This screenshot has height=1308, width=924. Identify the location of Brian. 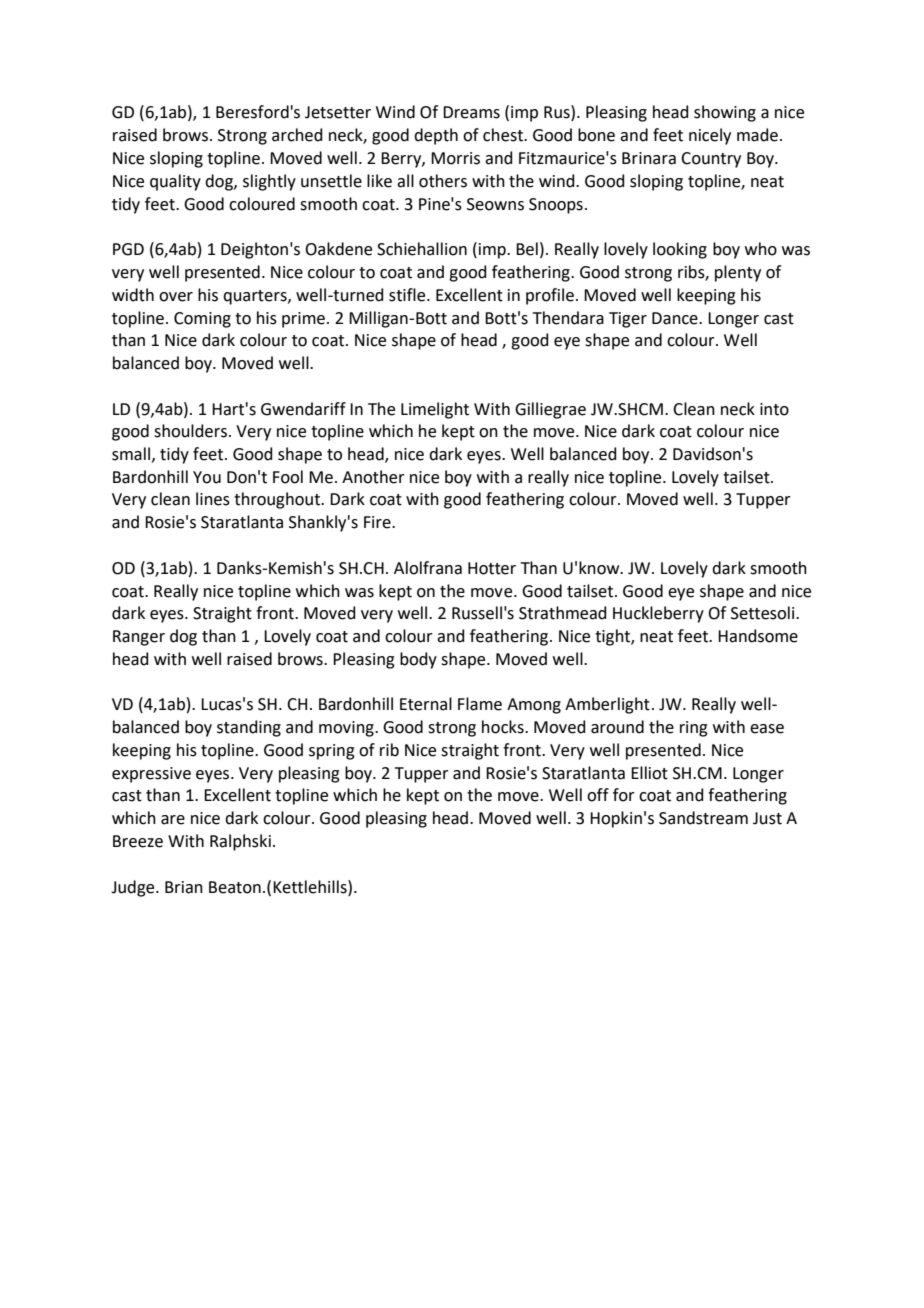
(184, 887).
